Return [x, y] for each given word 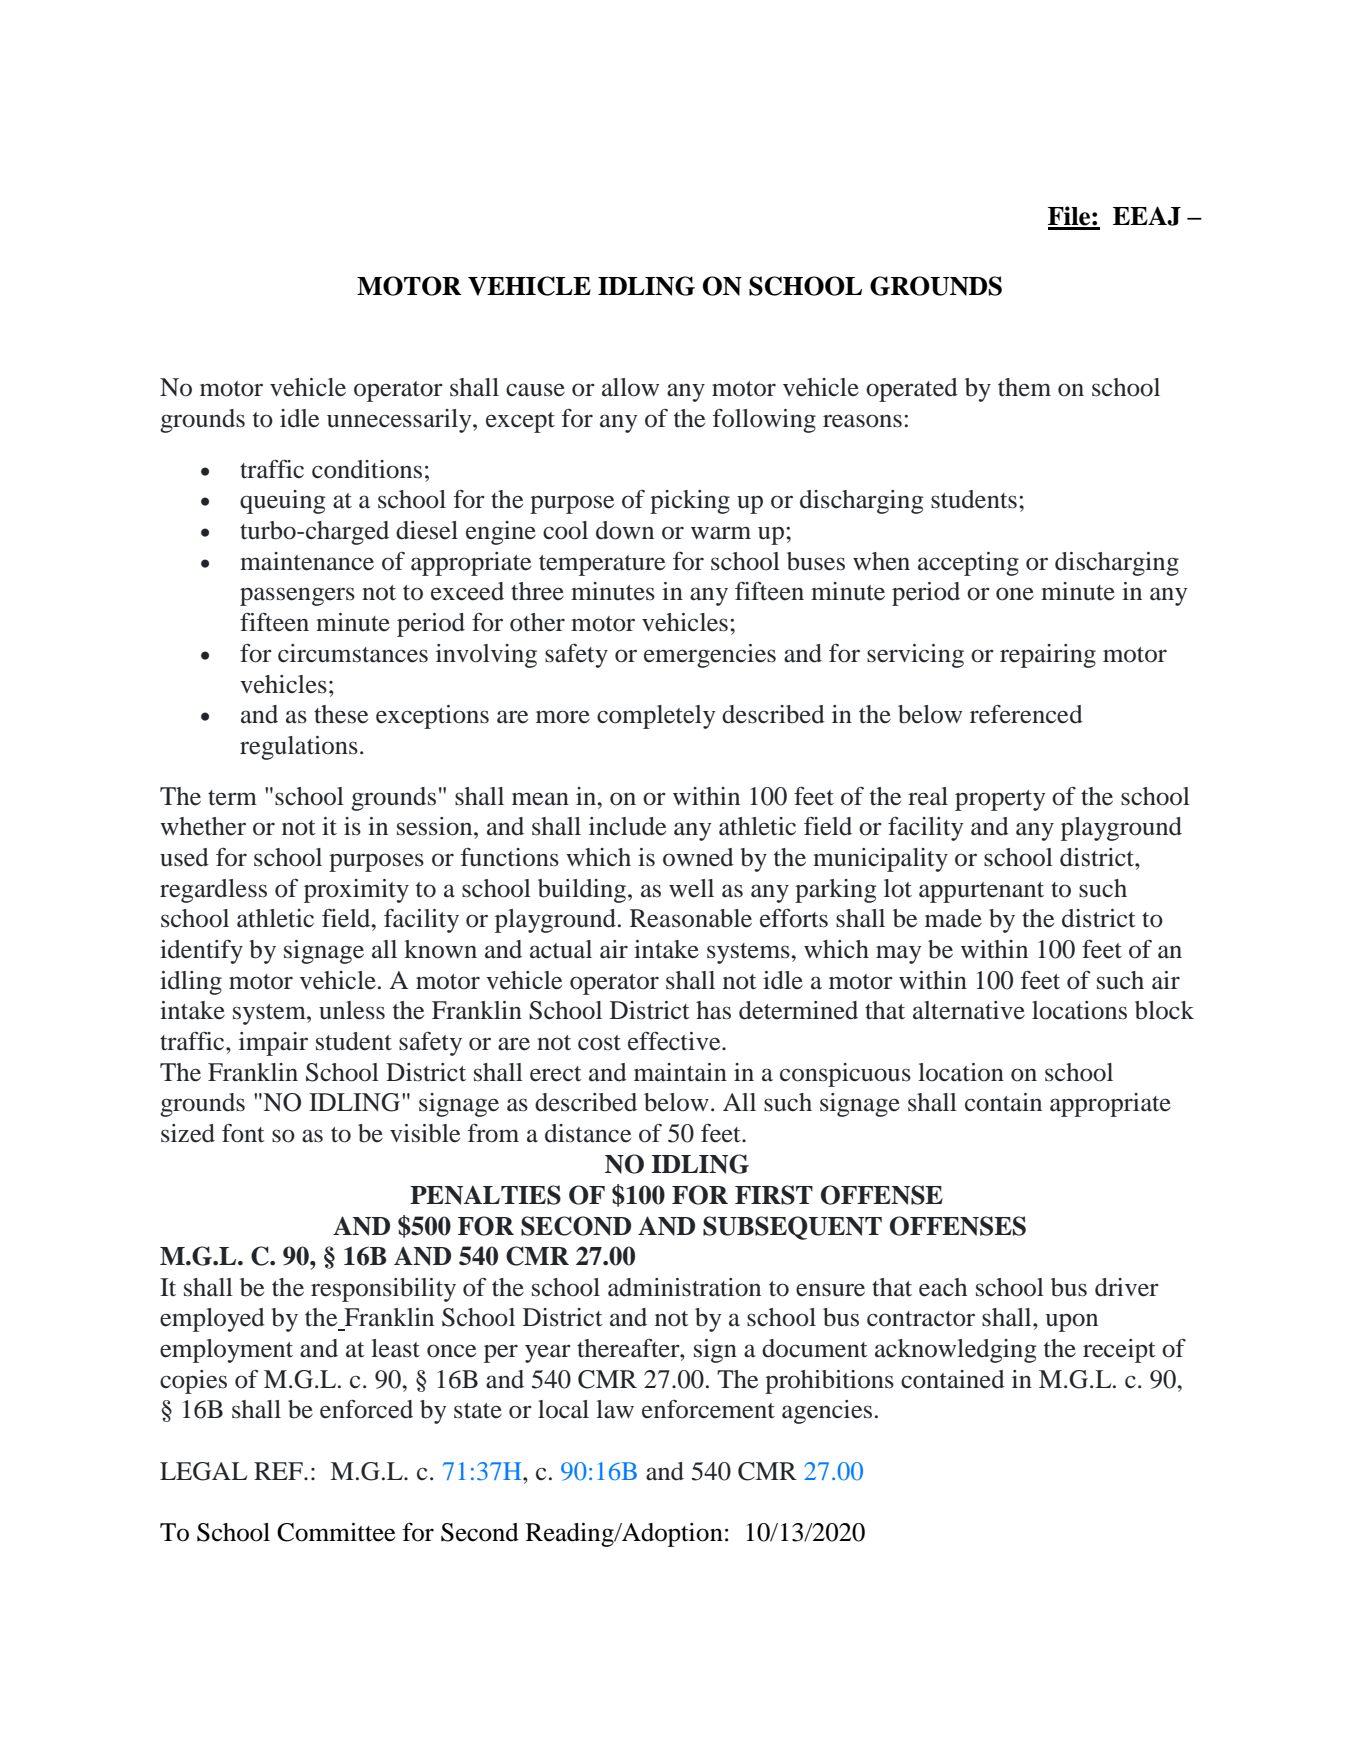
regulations [299, 748]
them [1024, 387]
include [627, 826]
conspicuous [845, 1075]
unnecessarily [400, 421]
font [243, 1133]
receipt [1119, 1351]
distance [588, 1133]
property [1000, 800]
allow [630, 387]
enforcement [708, 1409]
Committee [336, 1532]
